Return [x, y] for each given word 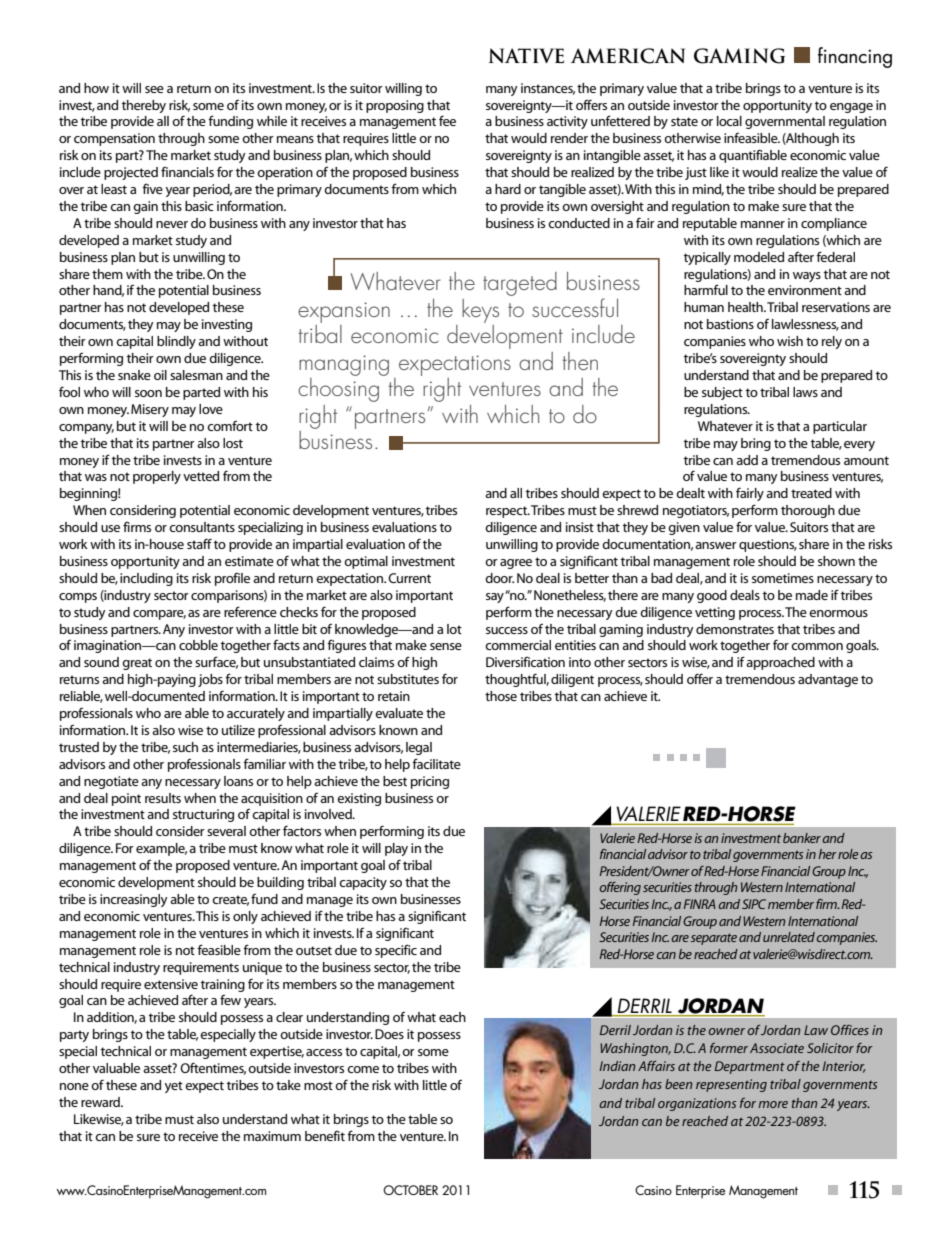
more [773, 1104]
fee [447, 120]
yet [174, 1087]
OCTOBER [410, 1190]
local [729, 121]
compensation [114, 139]
